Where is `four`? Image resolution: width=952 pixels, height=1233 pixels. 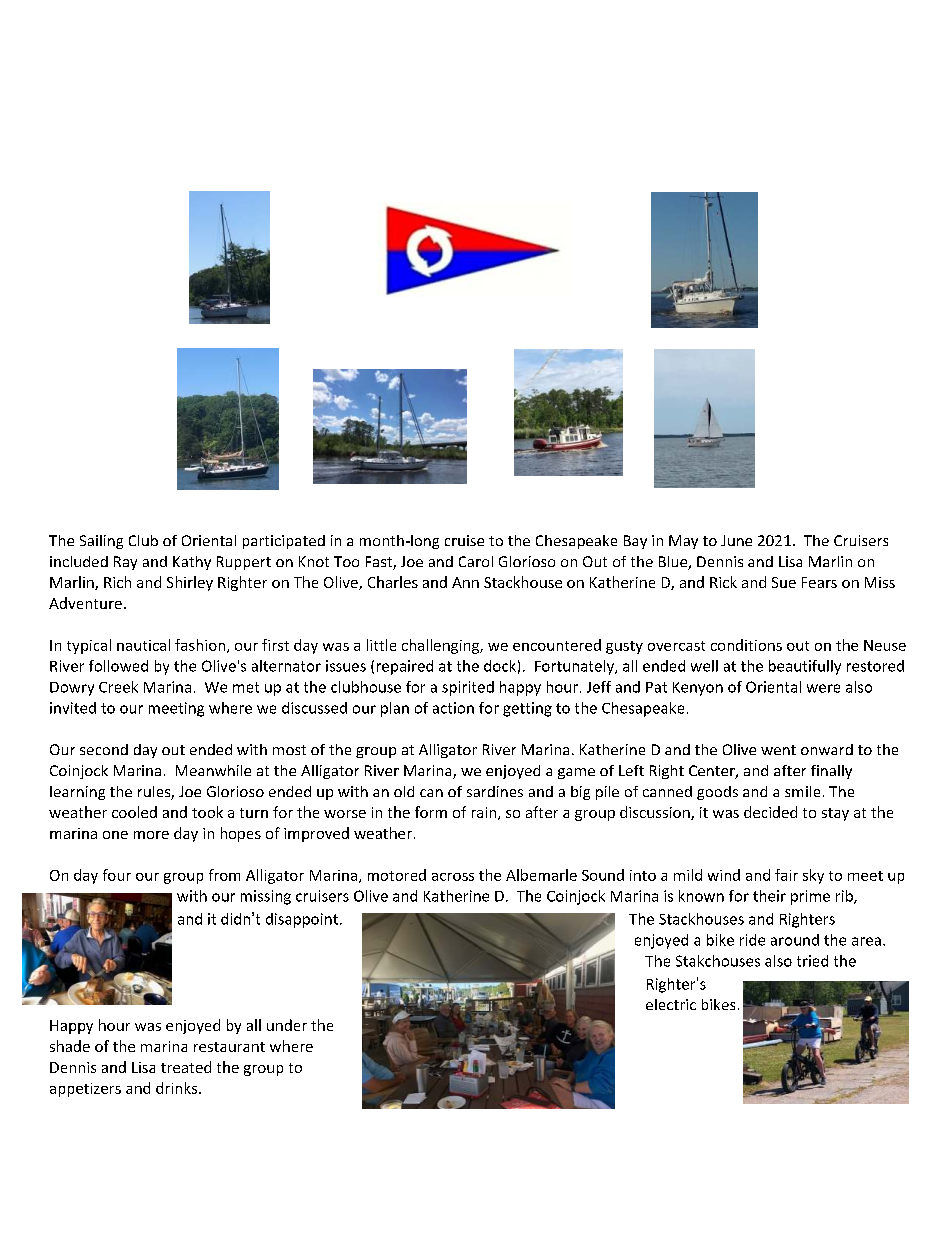 four is located at coordinates (117, 875).
